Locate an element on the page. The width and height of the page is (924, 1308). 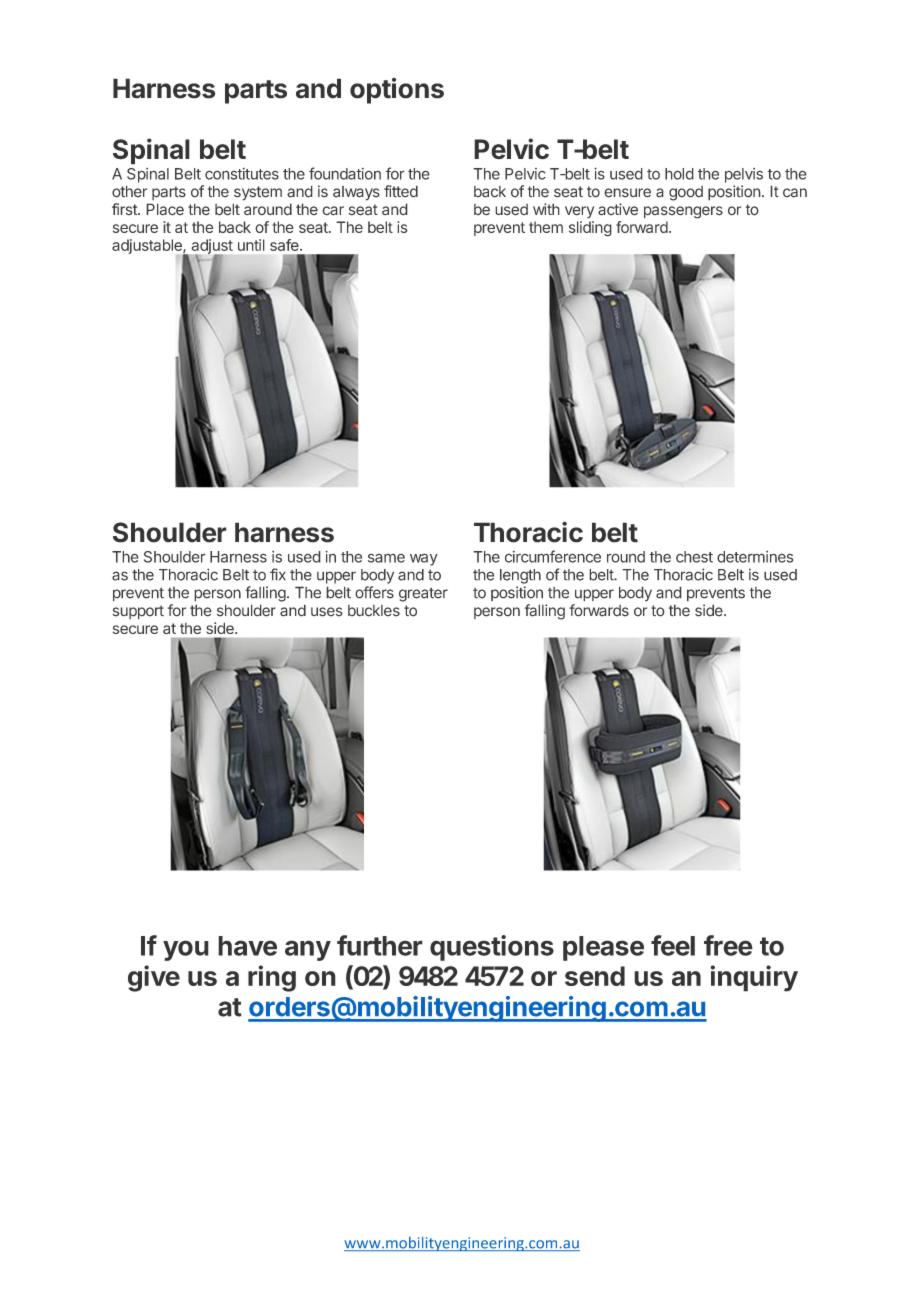
chest is located at coordinates (694, 557).
